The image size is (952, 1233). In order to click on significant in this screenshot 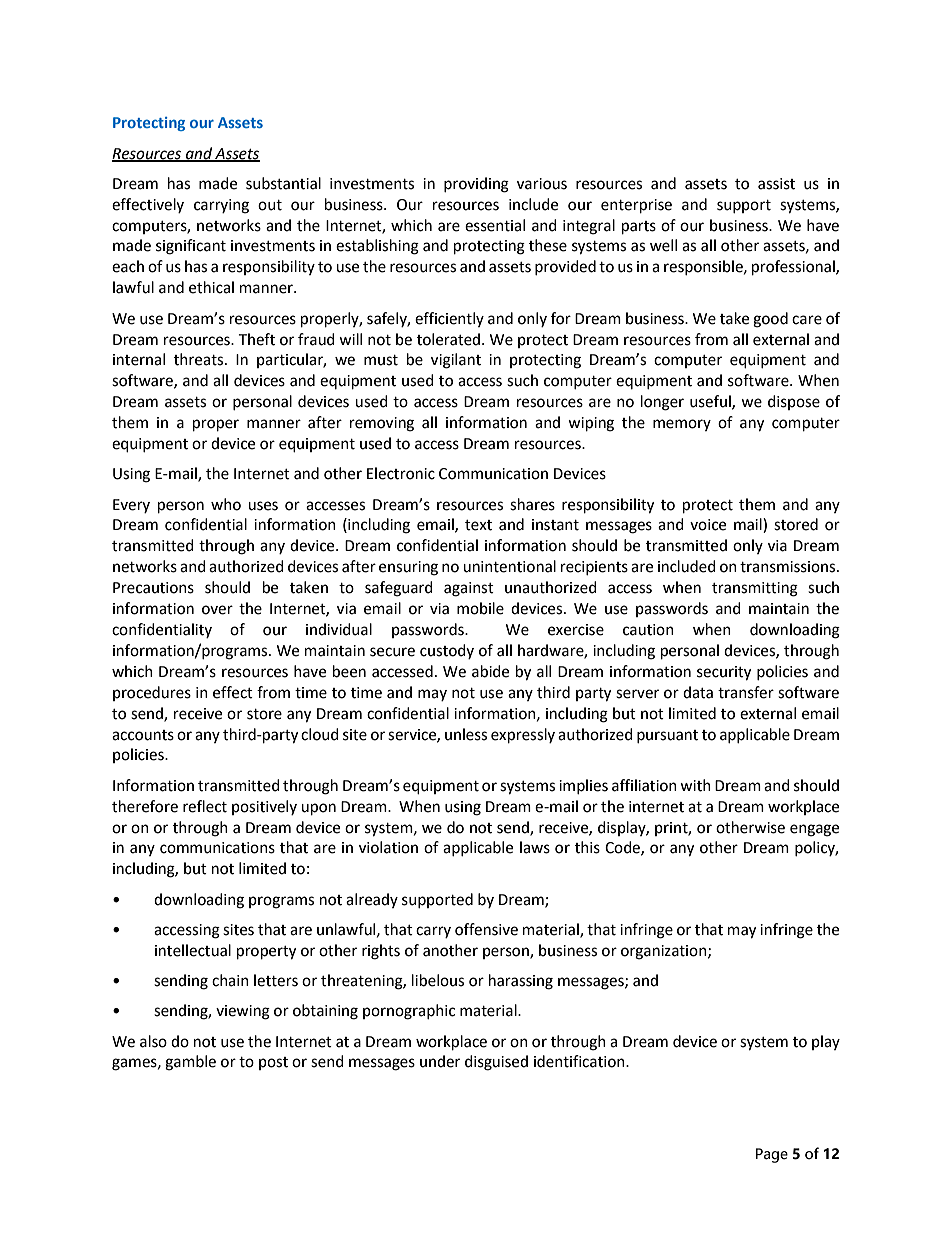, I will do `click(191, 247)`.
